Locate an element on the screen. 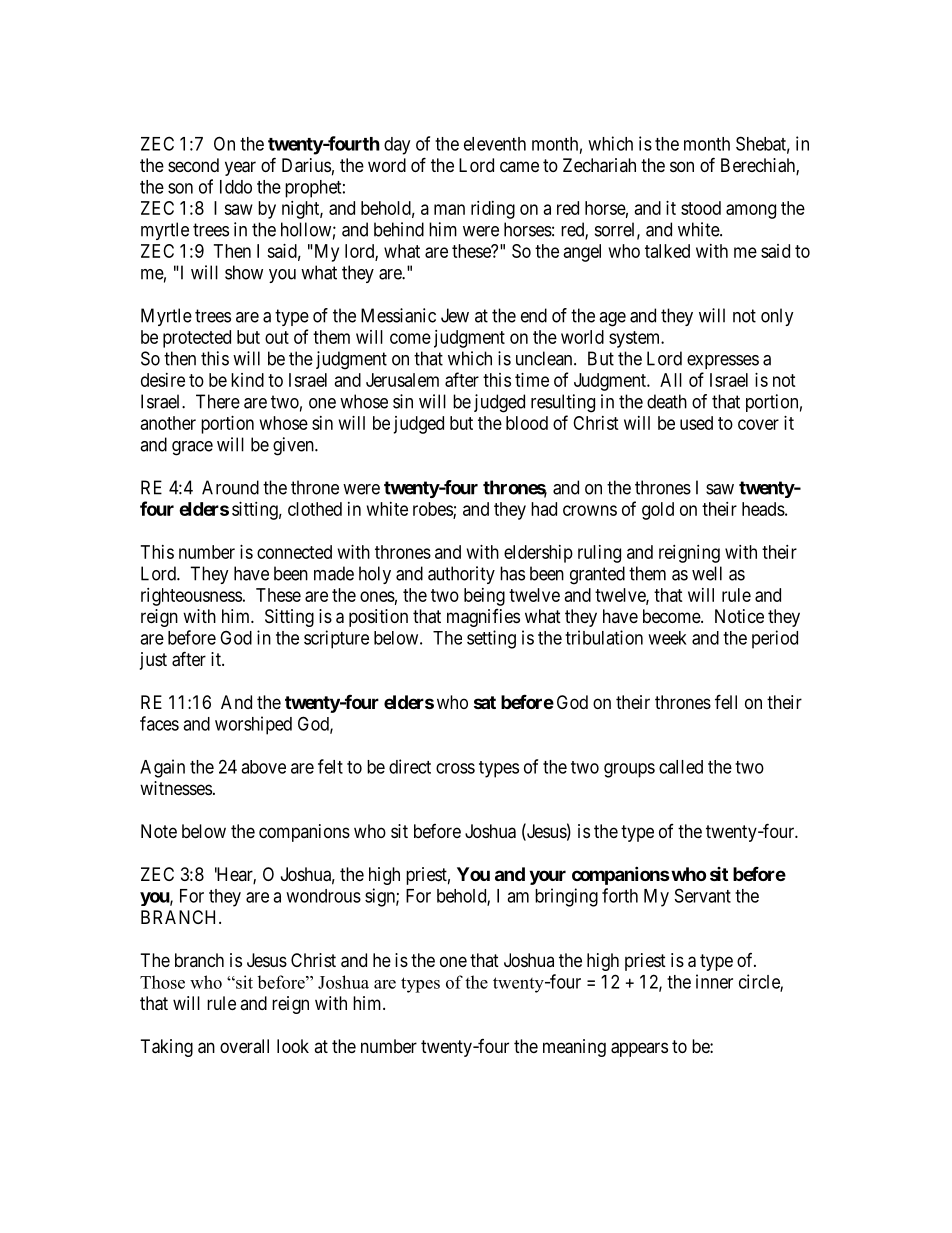 Image resolution: width=952 pixels, height=1233 pixels. overall is located at coordinates (244, 1046).
